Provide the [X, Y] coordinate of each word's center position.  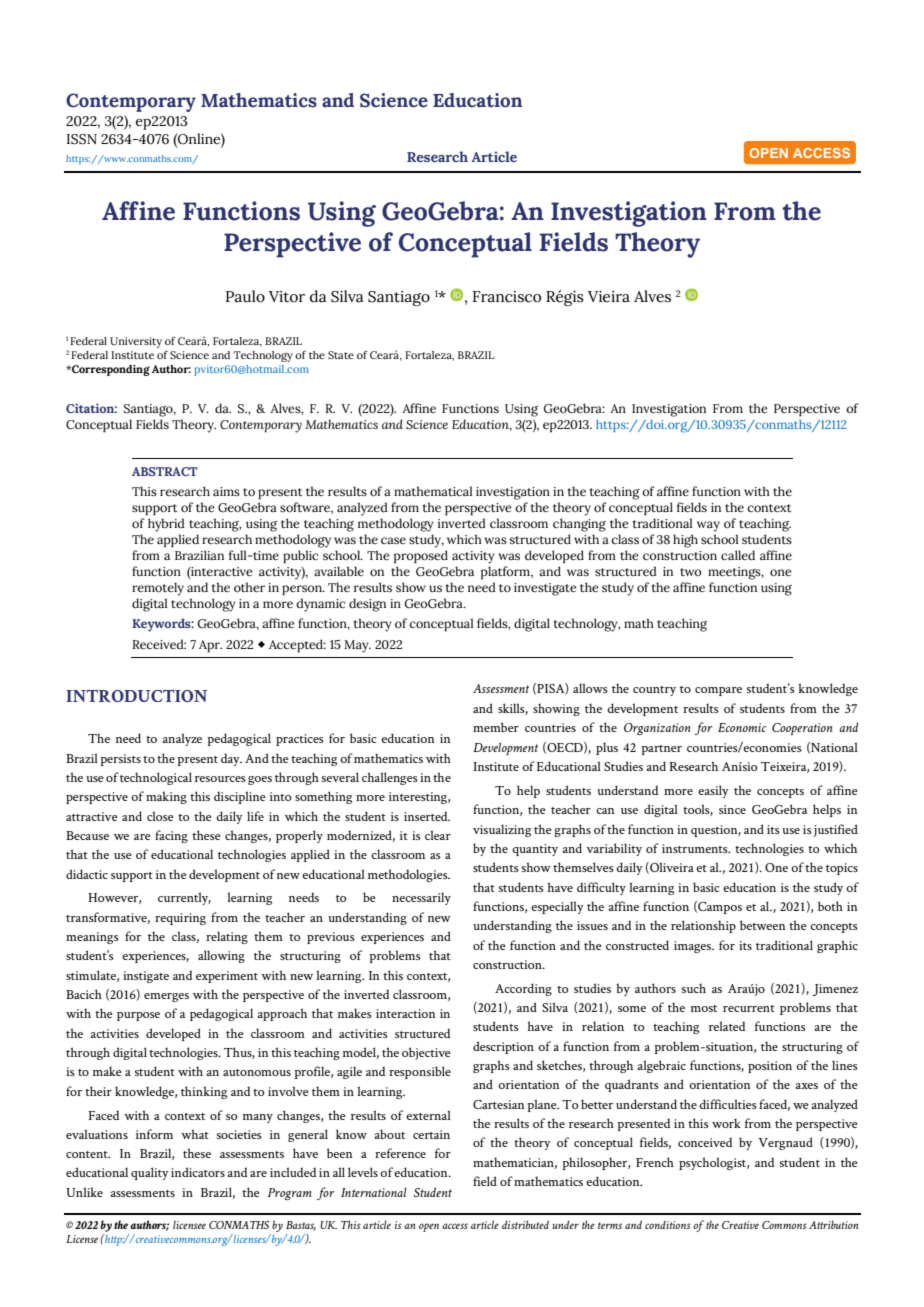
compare [718, 691]
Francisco [507, 297]
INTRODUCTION [136, 696]
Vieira [609, 297]
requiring [180, 919]
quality [150, 1173]
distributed [525, 1224]
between [763, 925]
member [496, 727]
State [341, 355]
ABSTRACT [165, 471]
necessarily [421, 898]
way [708, 526]
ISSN [81, 139]
